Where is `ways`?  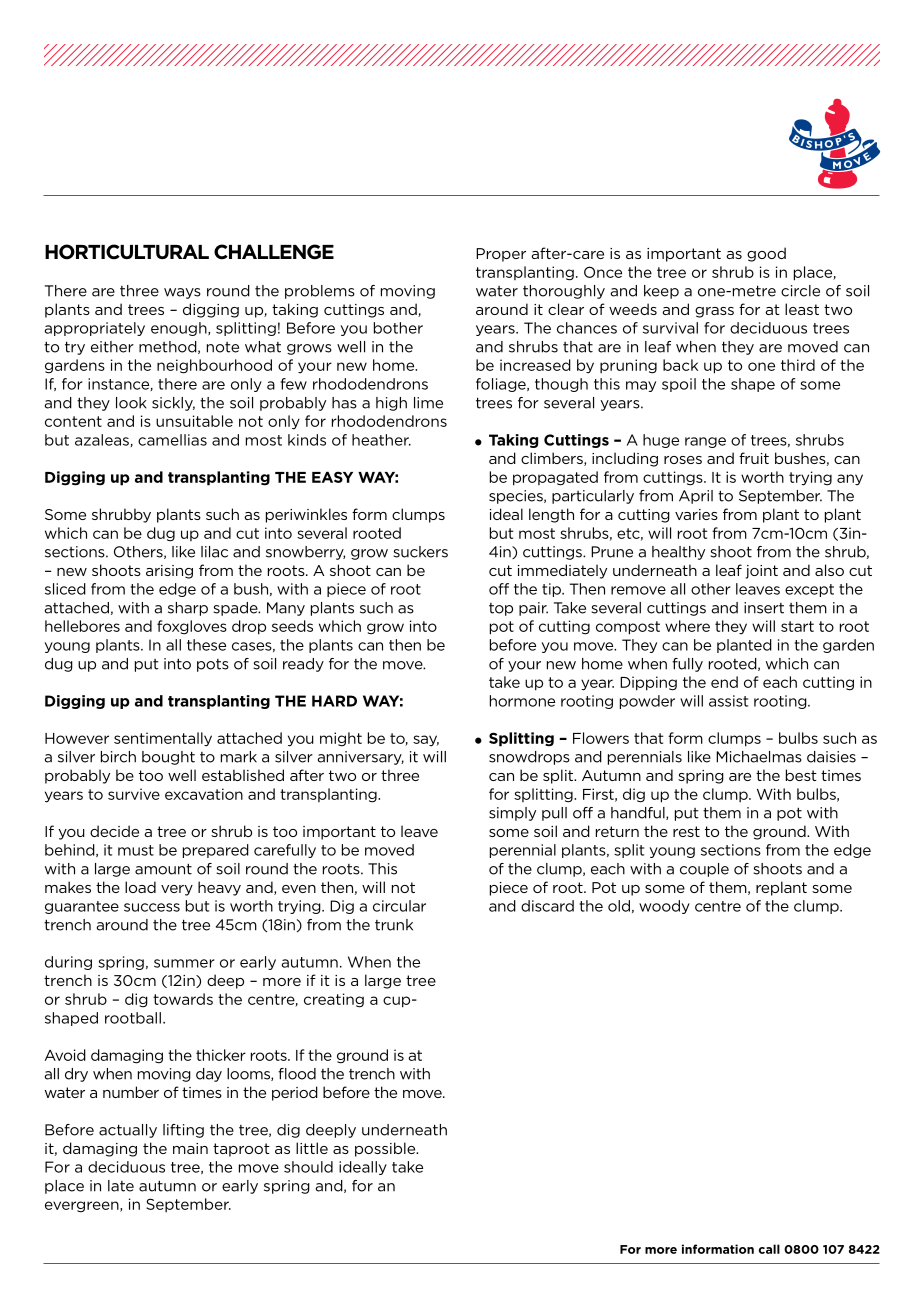 ways is located at coordinates (182, 293).
